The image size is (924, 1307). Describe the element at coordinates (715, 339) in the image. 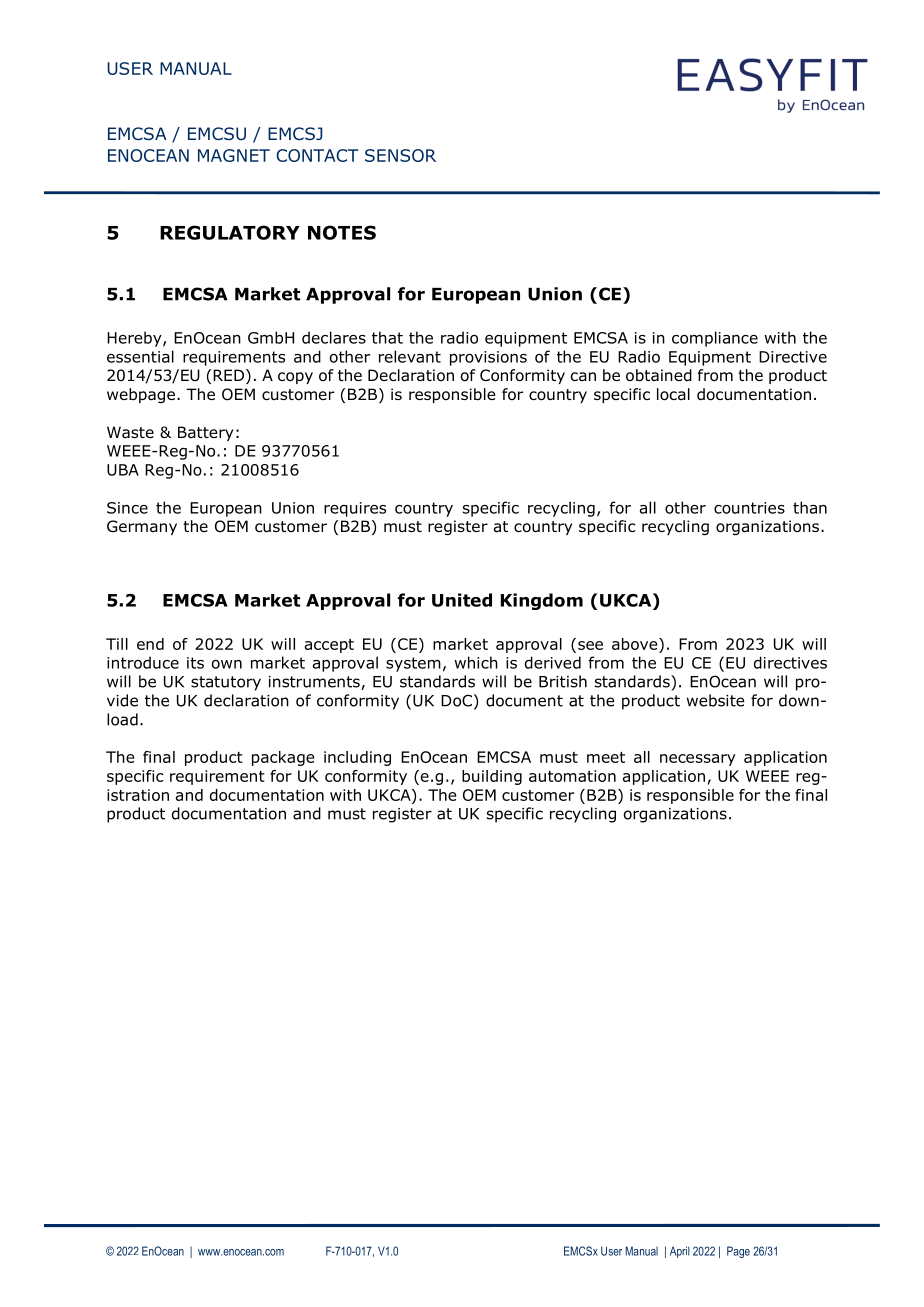

I see `compliance` at that location.
